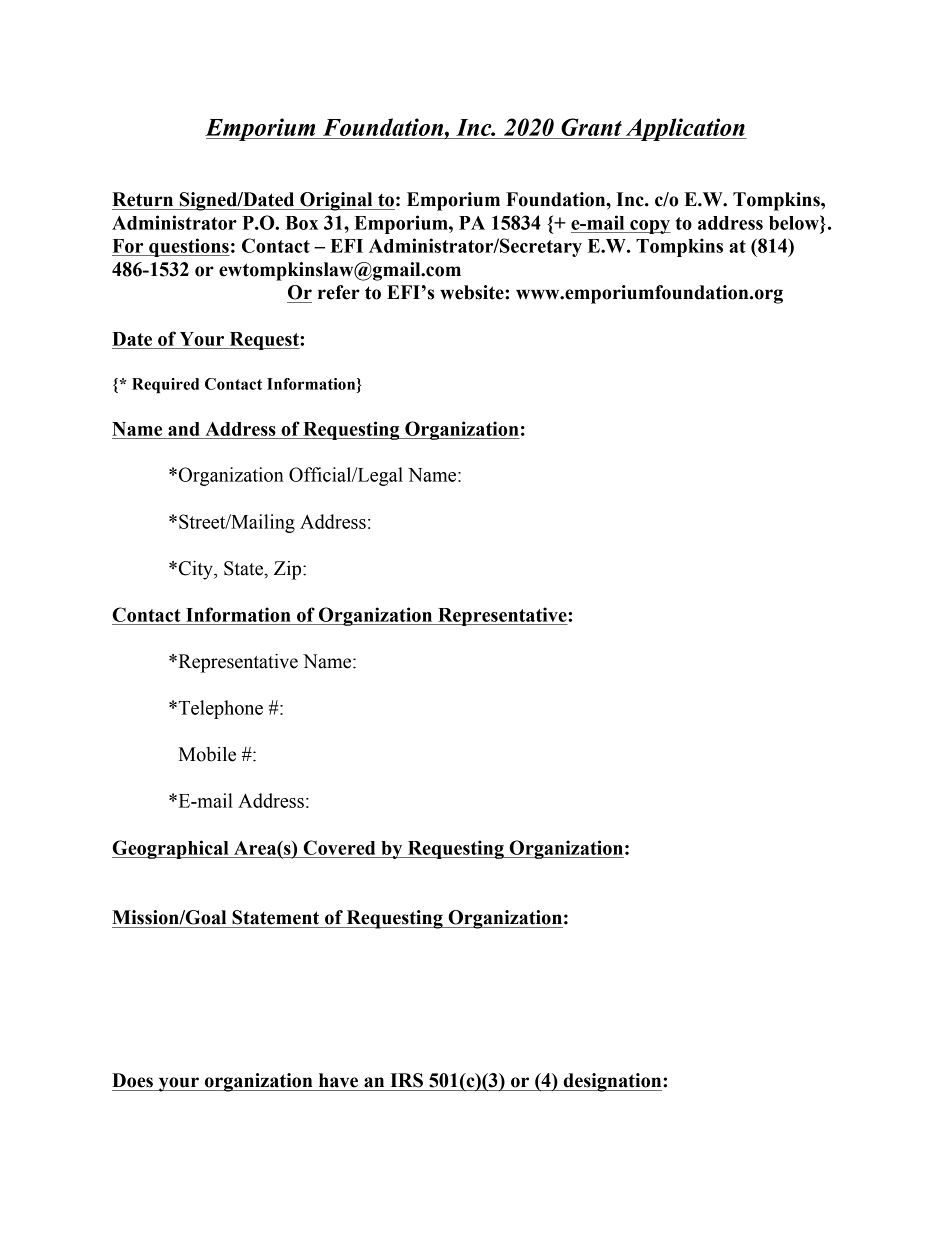  Describe the element at coordinates (289, 570) in the screenshot. I see `Zip` at that location.
